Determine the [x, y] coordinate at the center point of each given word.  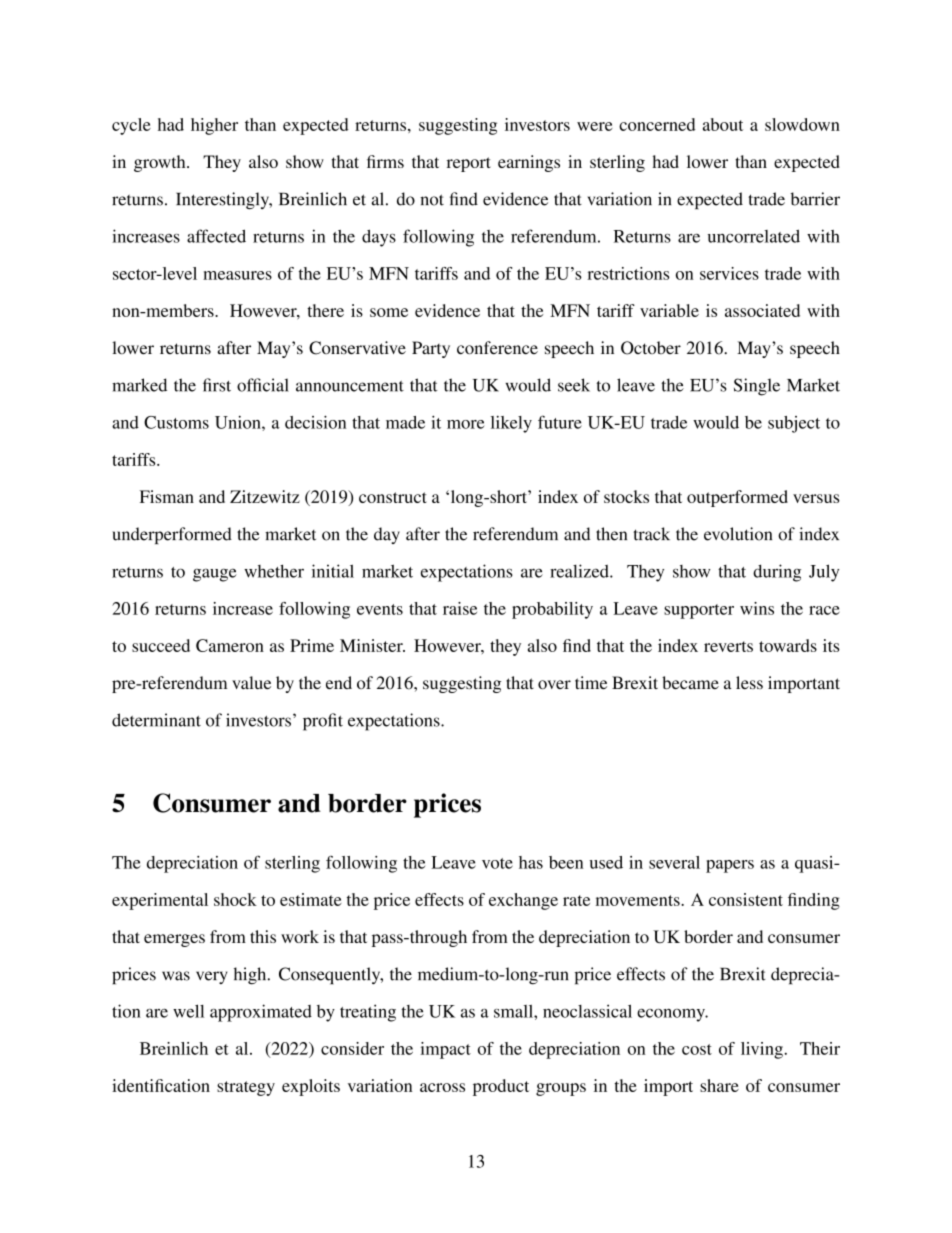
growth [161, 163]
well [188, 1011]
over [554, 684]
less [749, 682]
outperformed [737, 498]
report [469, 164]
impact [445, 1050]
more [465, 424]
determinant [156, 720]
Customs [176, 422]
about [723, 124]
